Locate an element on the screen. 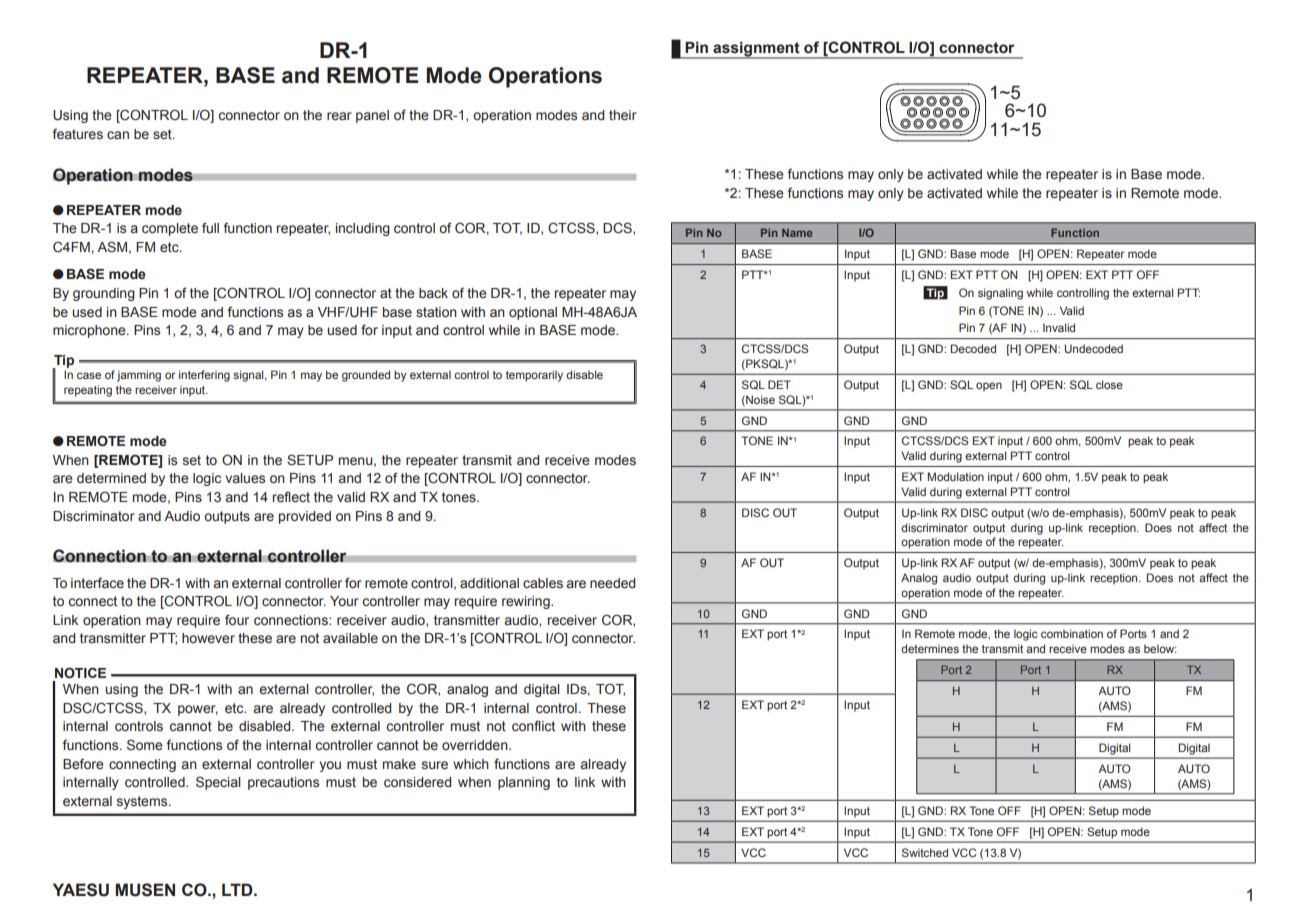  combination is located at coordinates (1072, 633).
